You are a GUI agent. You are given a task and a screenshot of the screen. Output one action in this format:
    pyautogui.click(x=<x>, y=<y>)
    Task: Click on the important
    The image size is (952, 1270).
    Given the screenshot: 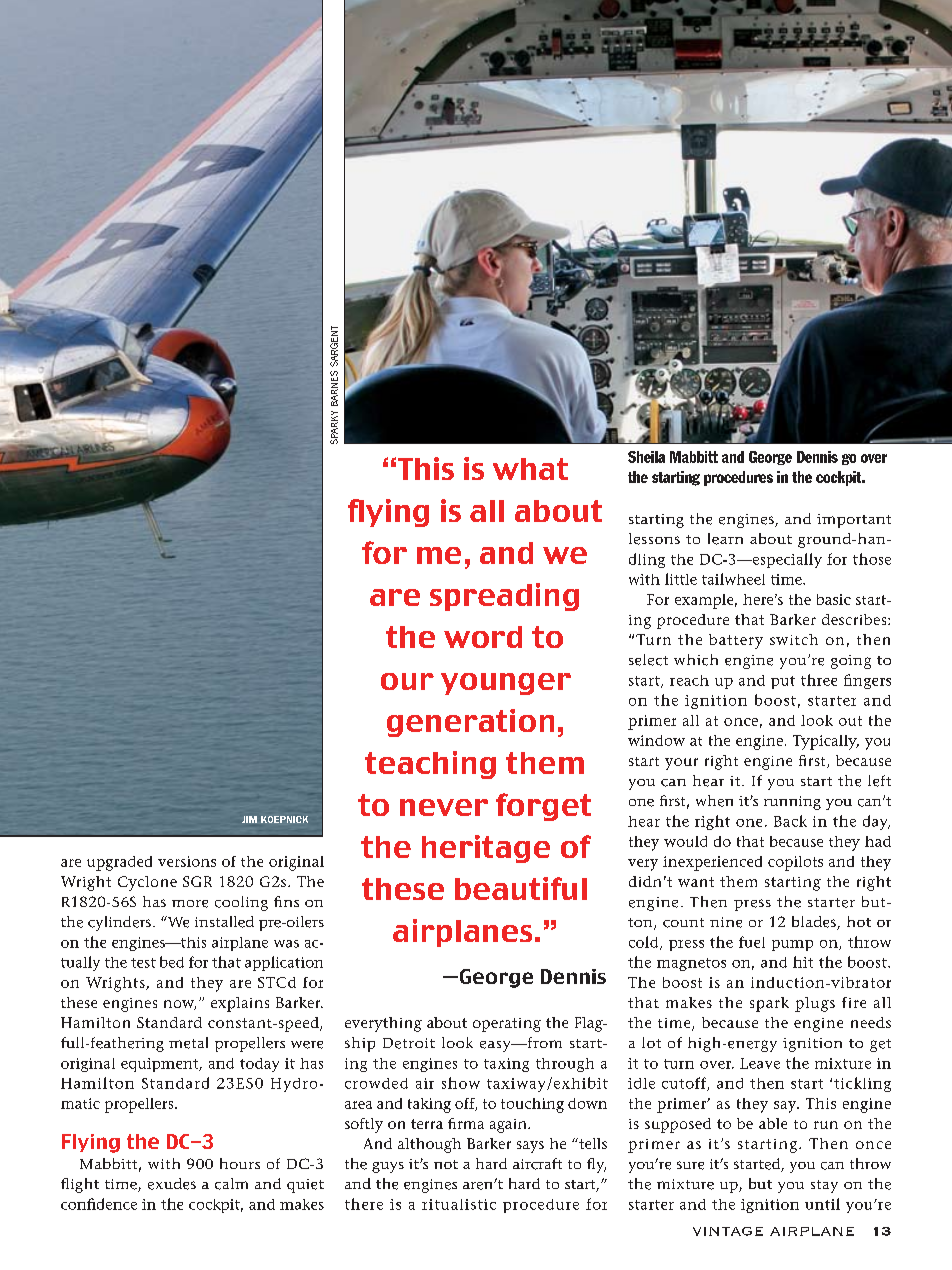 What is the action you would take?
    pyautogui.click(x=854, y=521)
